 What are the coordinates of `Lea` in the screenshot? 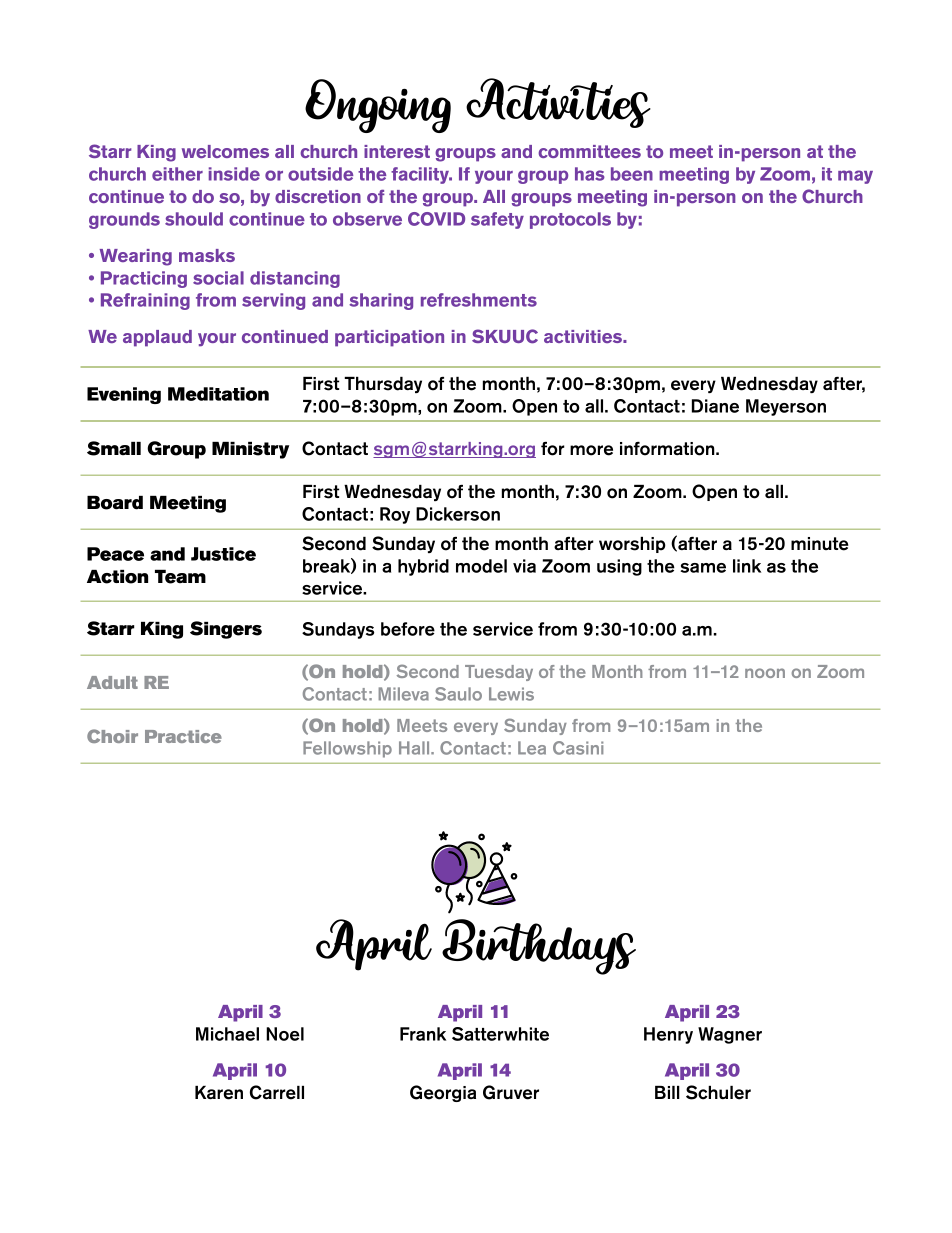 It's located at (532, 748).
